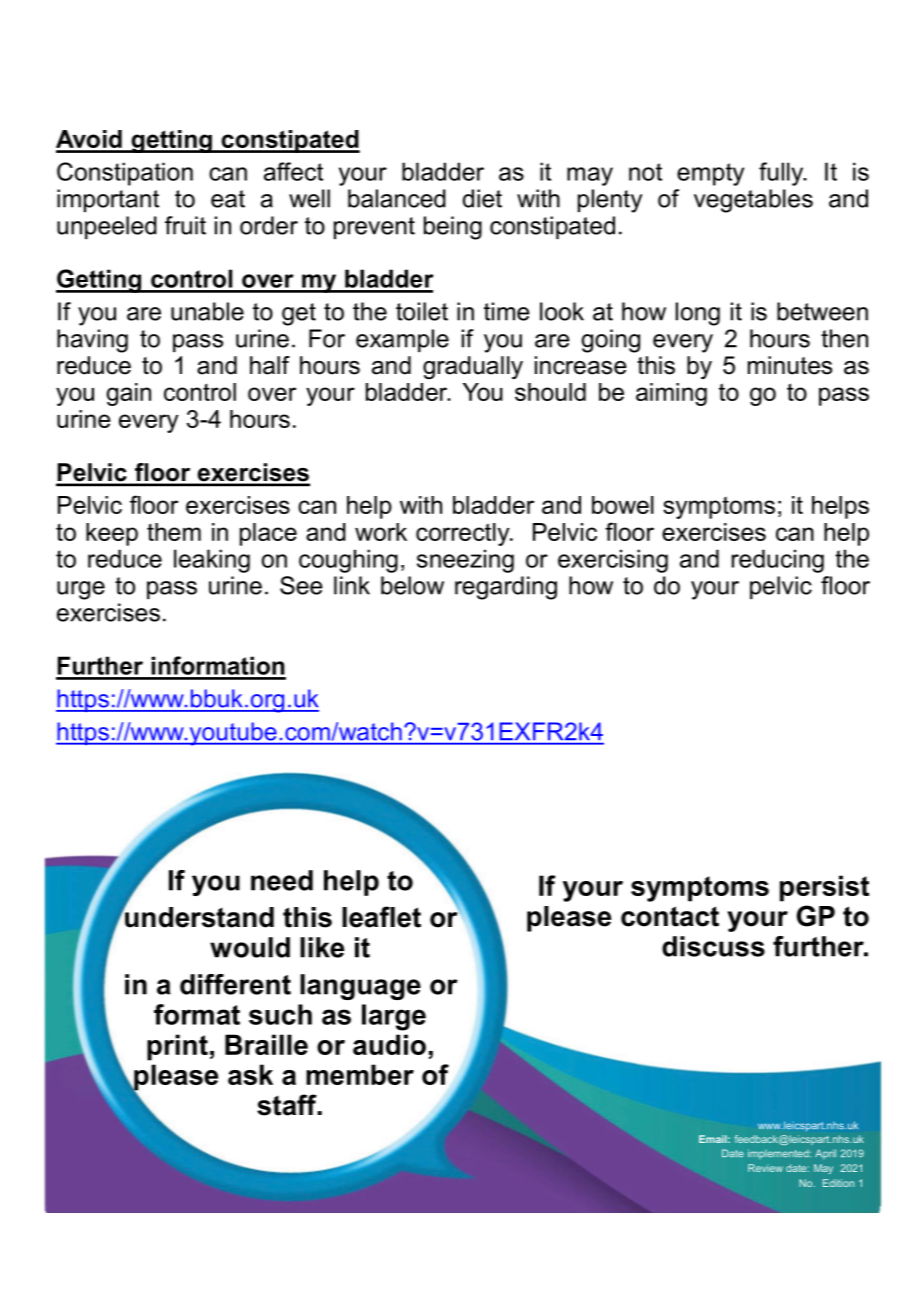  I want to click on like, so click(322, 947).
